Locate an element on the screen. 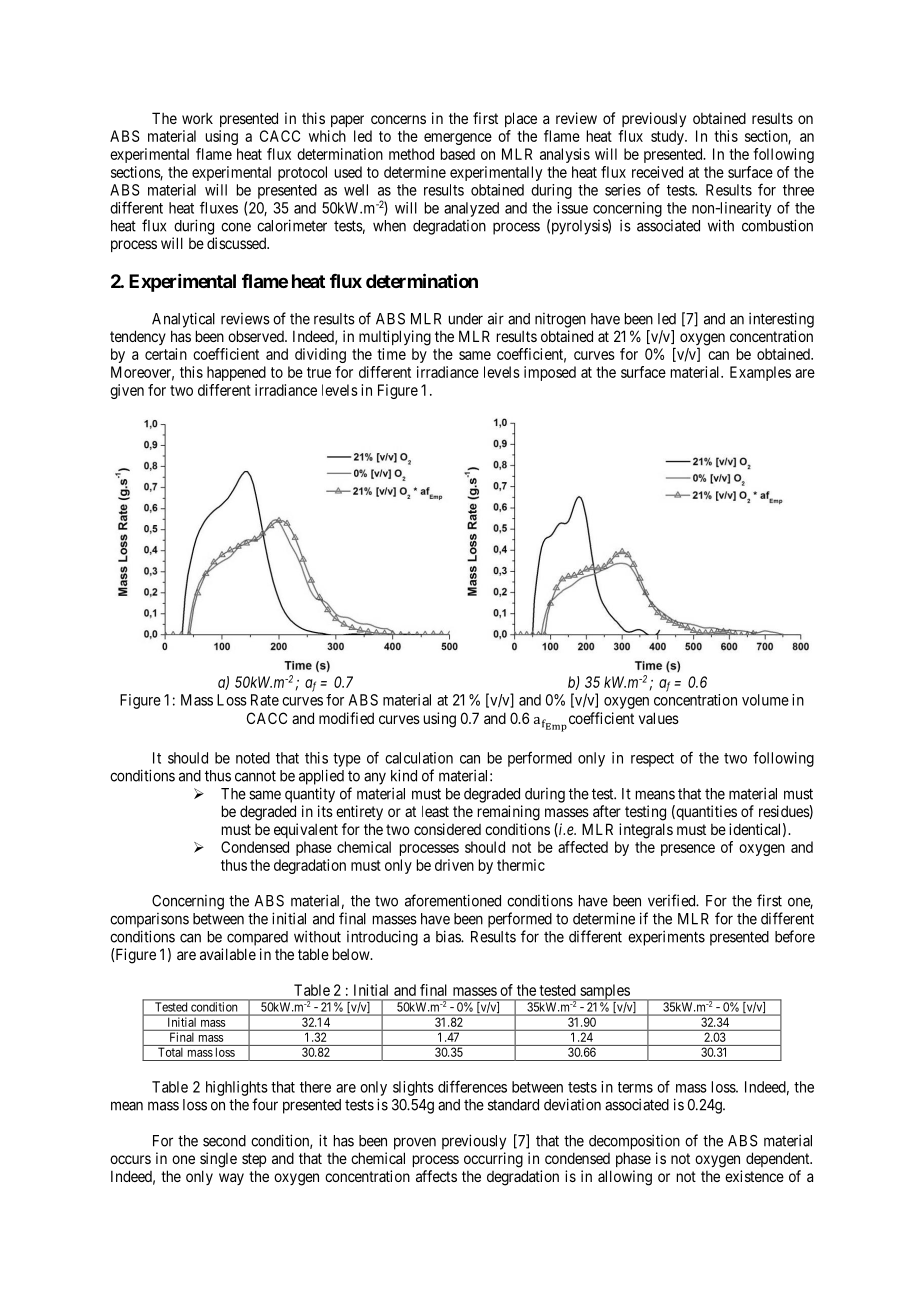 The width and height of the screenshot is (924, 1308). calculation is located at coordinates (419, 758).
